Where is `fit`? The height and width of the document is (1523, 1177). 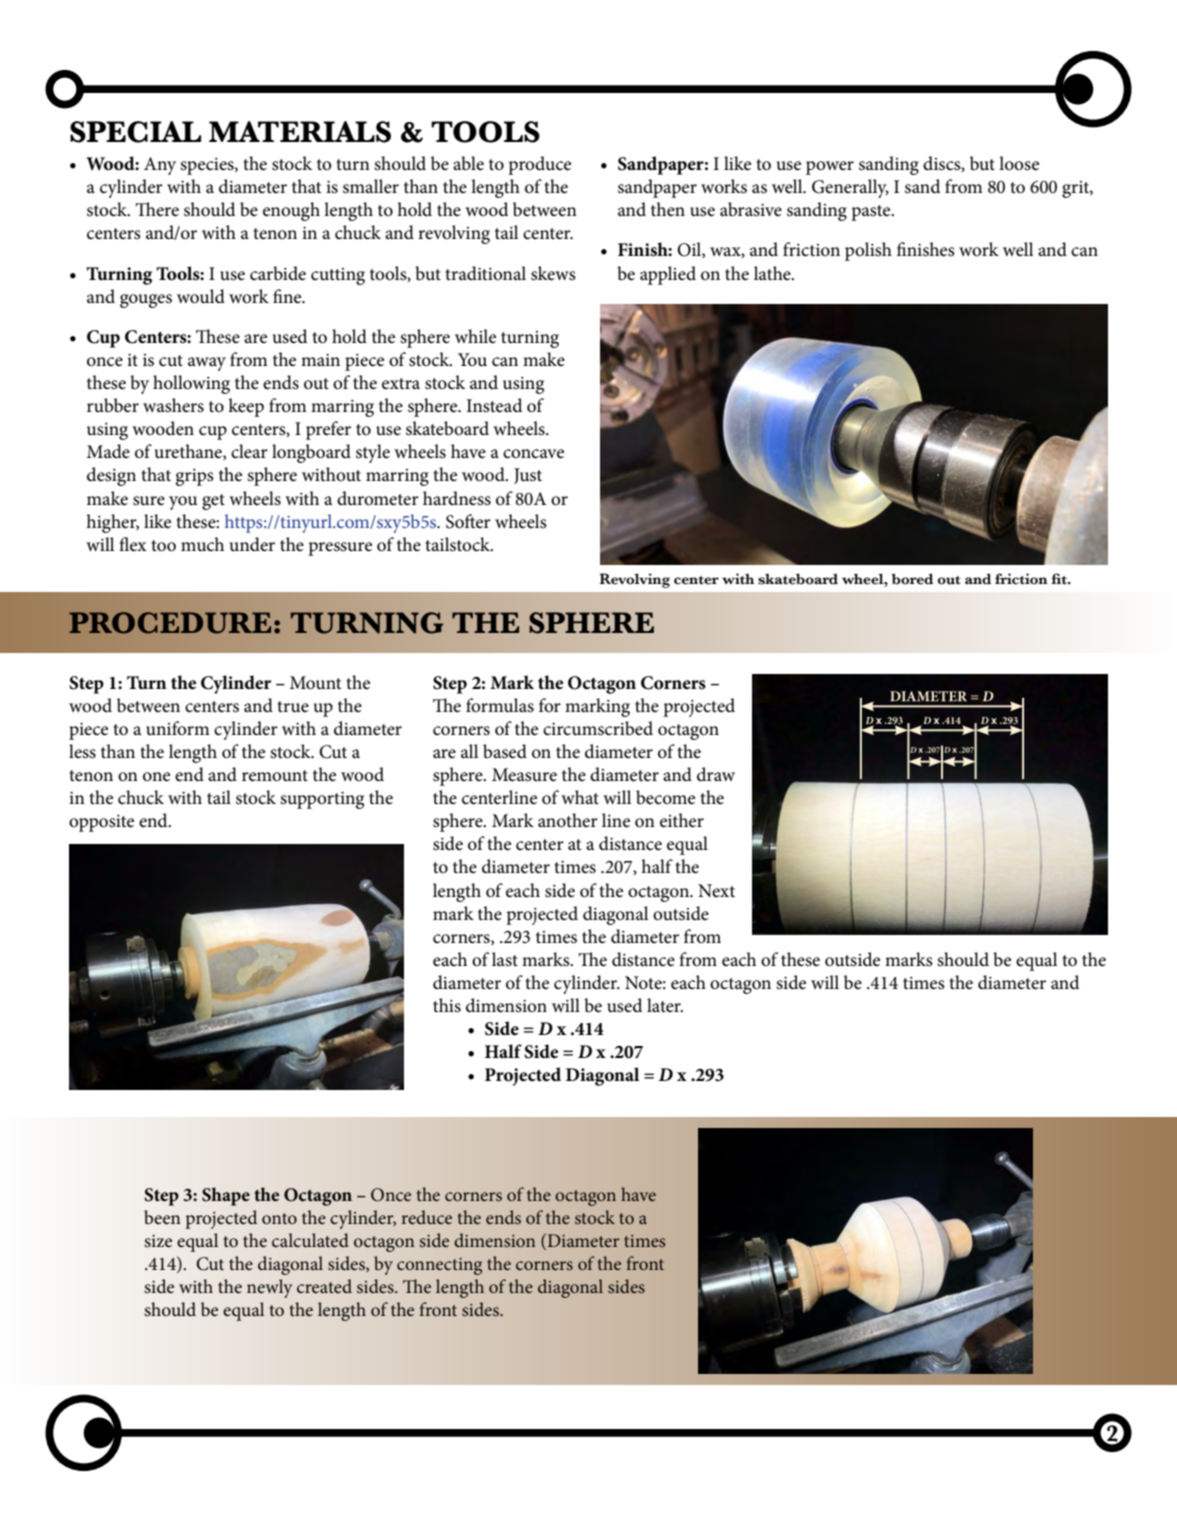
fit is located at coordinates (1060, 579).
